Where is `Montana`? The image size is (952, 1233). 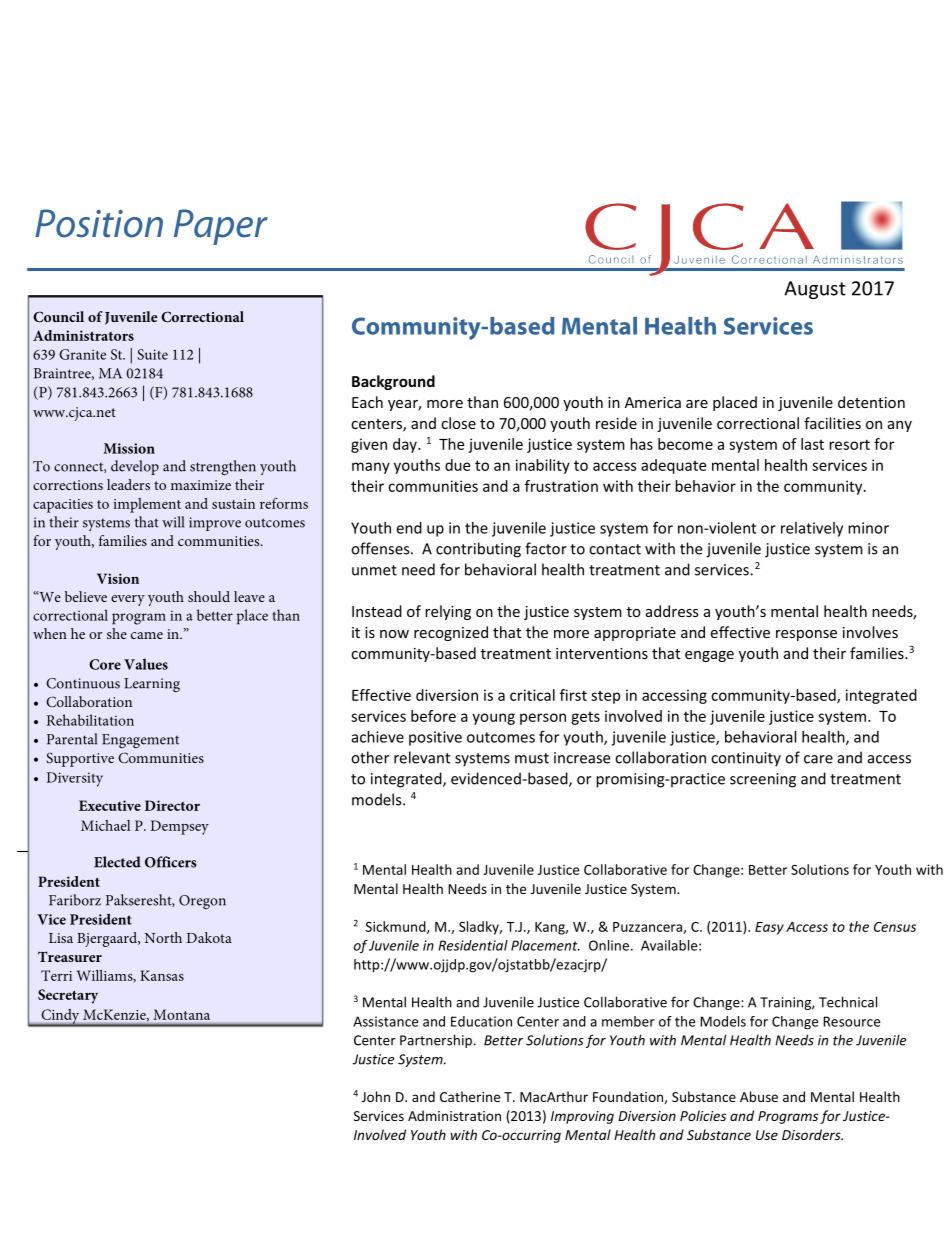
Montana is located at coordinates (181, 1014).
